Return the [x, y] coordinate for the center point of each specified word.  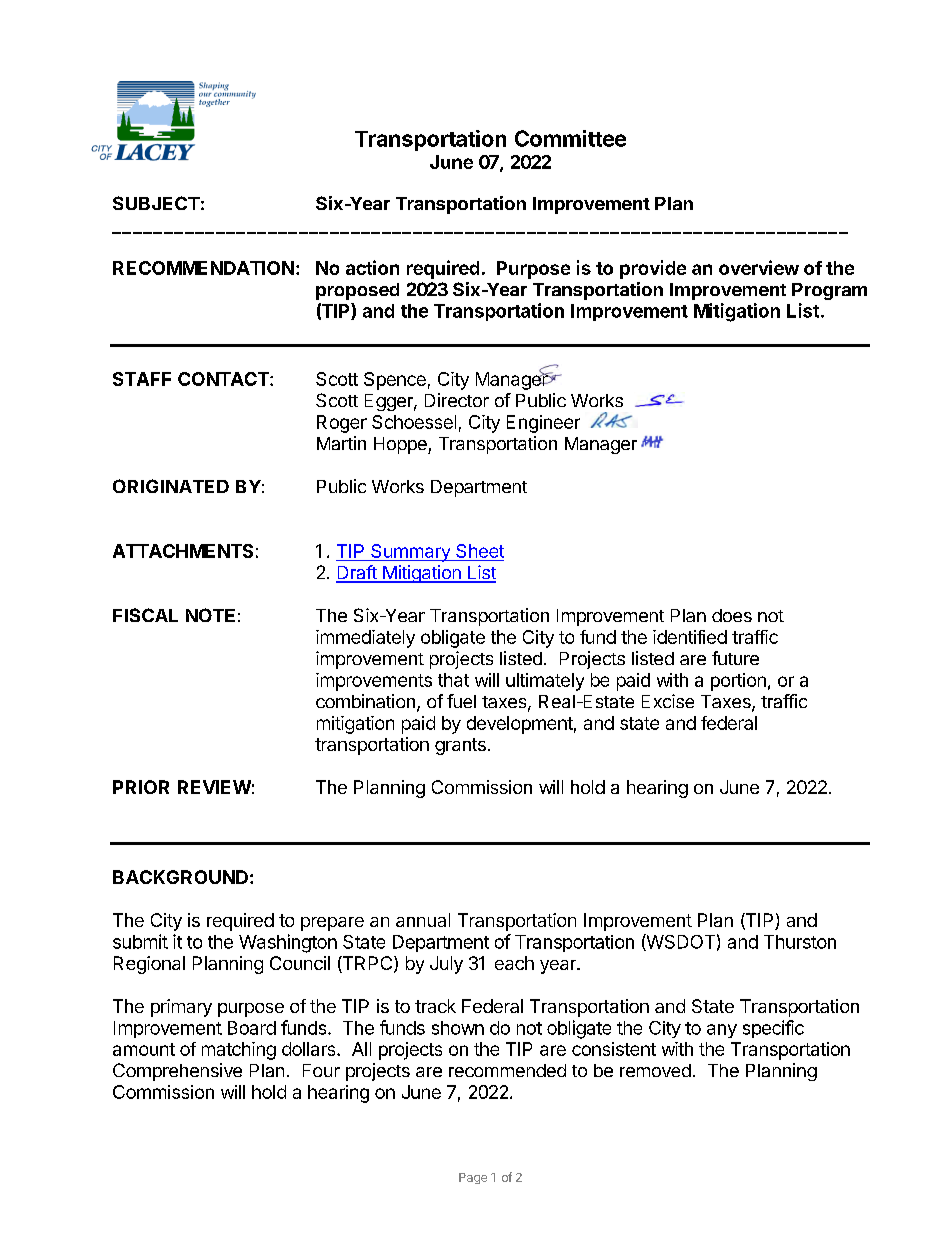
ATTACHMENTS [183, 551]
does [732, 615]
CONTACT [224, 379]
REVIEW [214, 787]
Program [829, 291]
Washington [288, 943]
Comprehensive [177, 1072]
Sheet [479, 552]
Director [457, 400]
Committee [570, 138]
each [514, 963]
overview [759, 267]
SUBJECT [156, 203]
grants [460, 746]
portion [738, 682]
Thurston [800, 942]
